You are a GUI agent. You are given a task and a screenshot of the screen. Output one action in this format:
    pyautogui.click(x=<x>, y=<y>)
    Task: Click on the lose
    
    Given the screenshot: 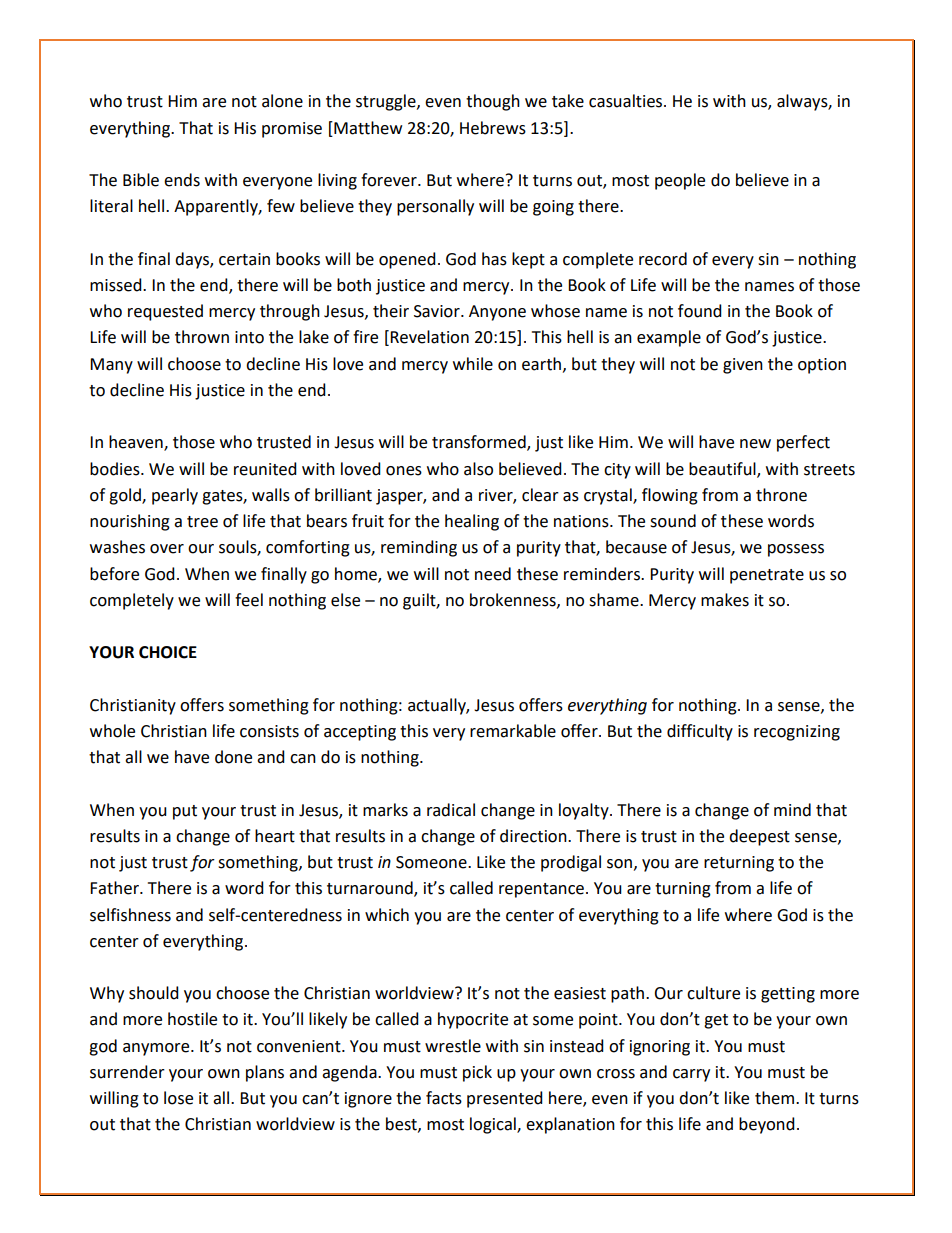 What is the action you would take?
    pyautogui.click(x=178, y=1098)
